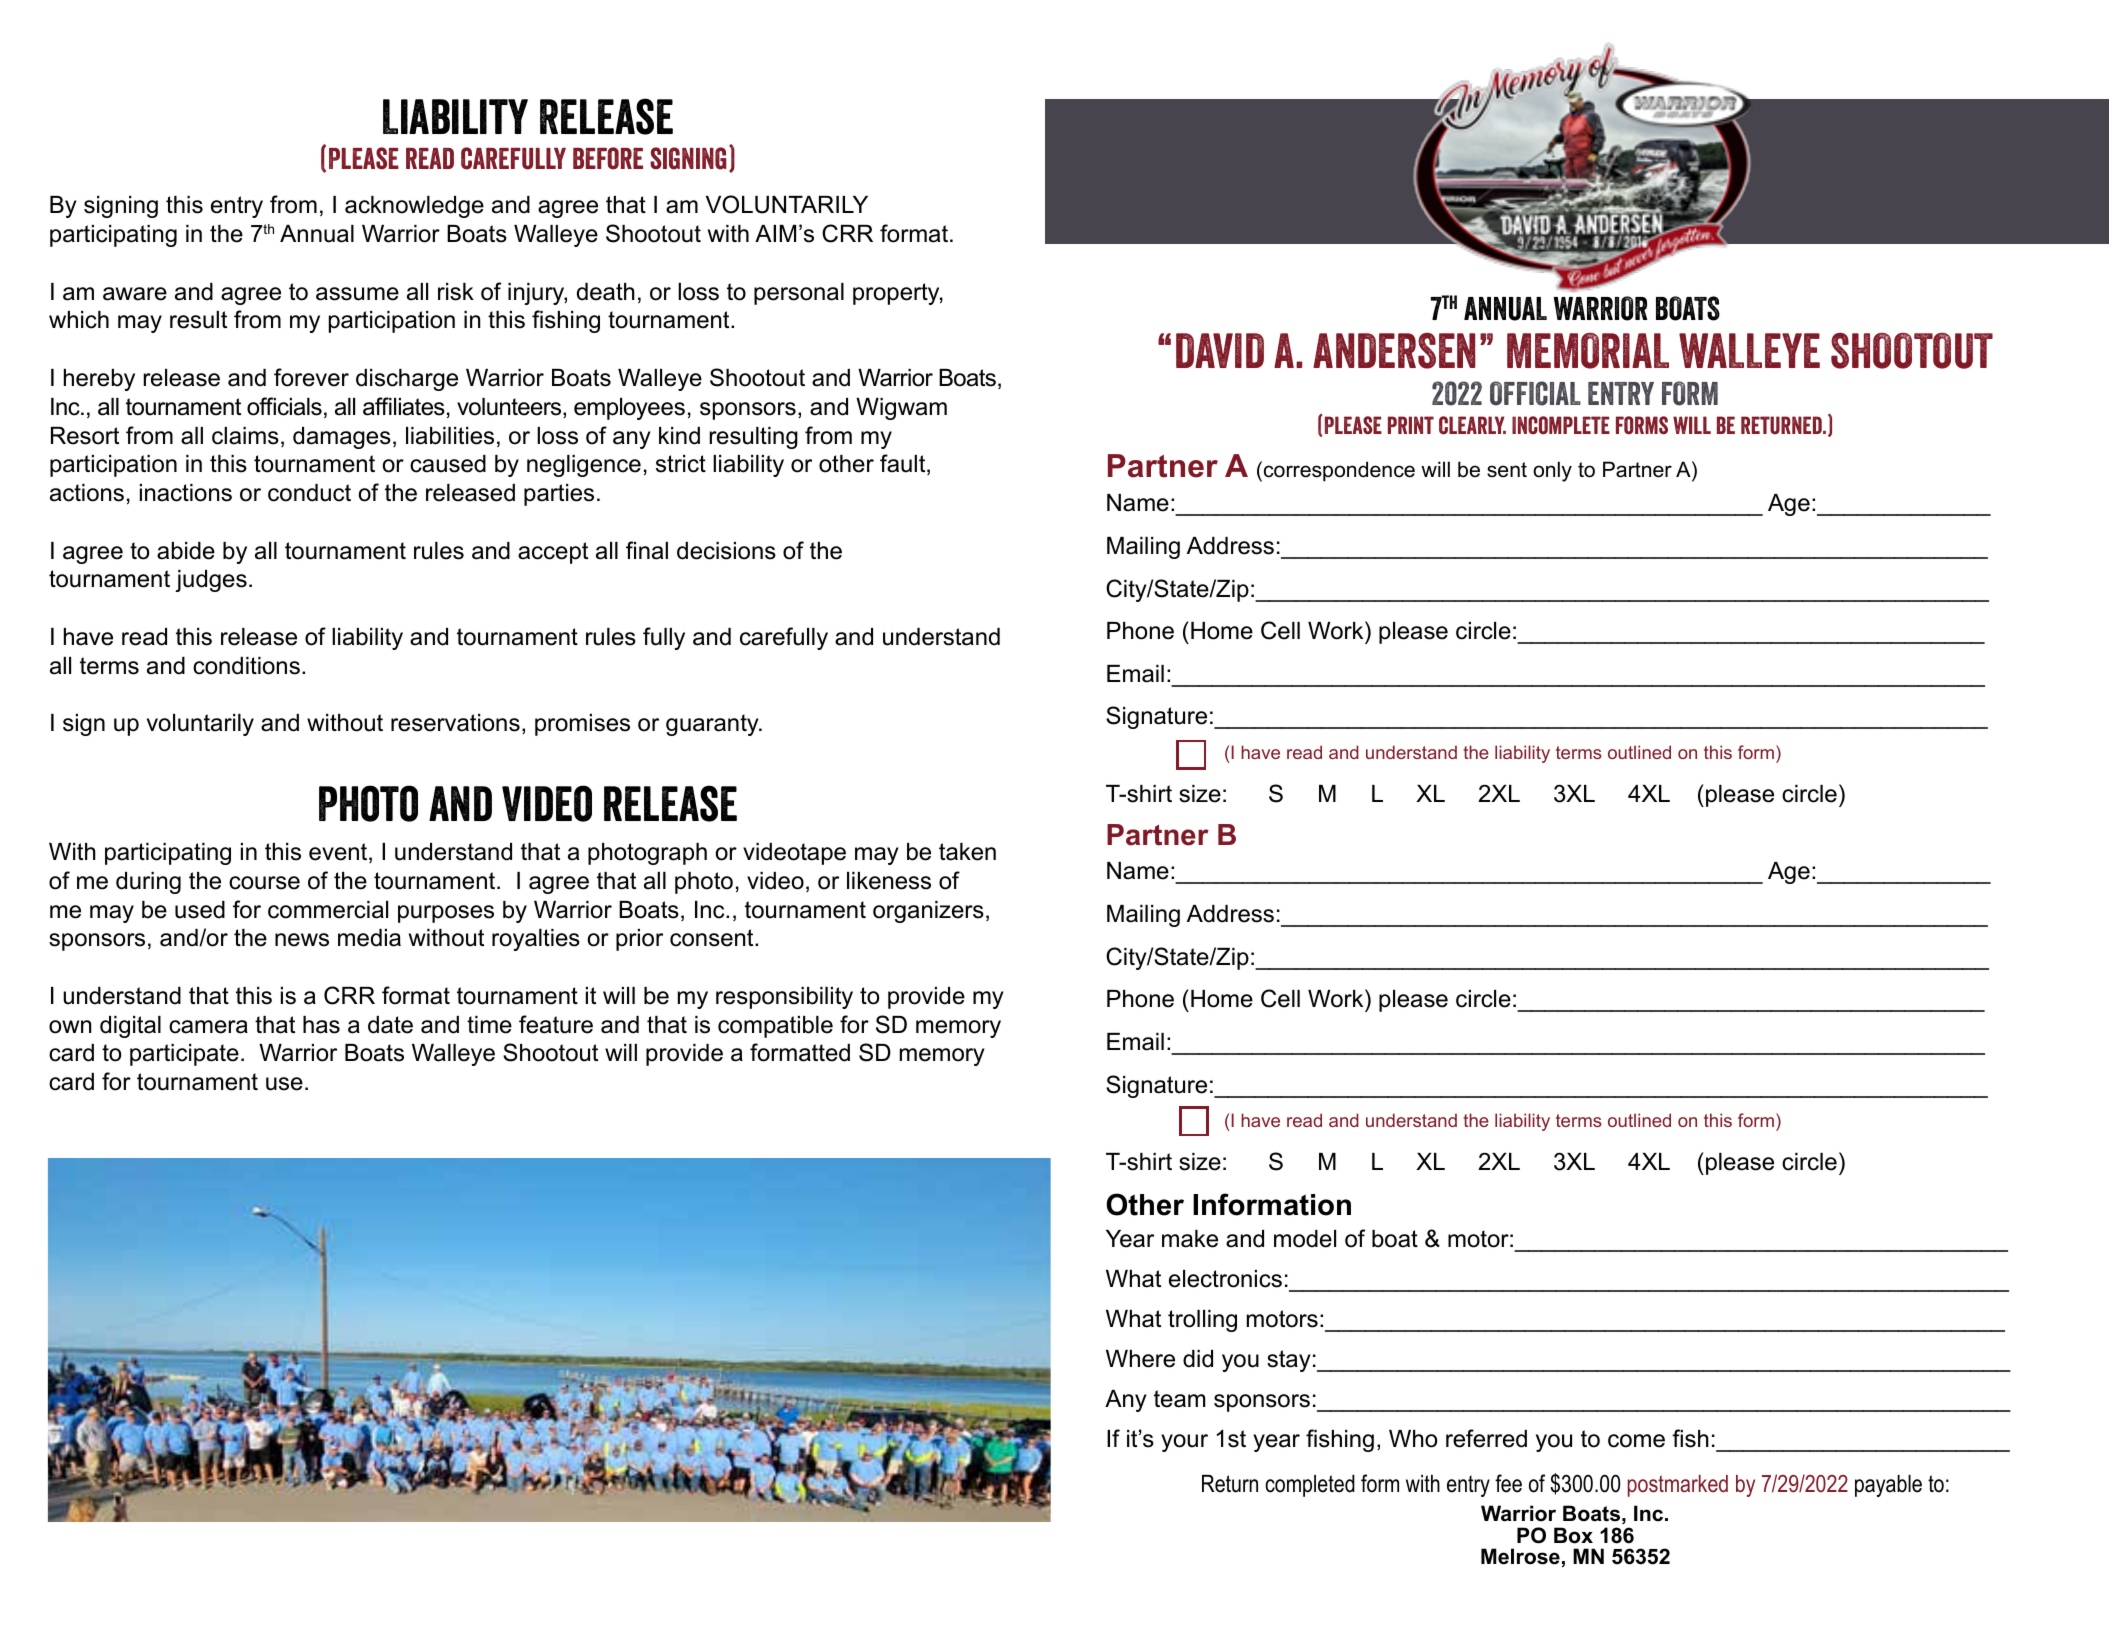 This screenshot has height=1630, width=2109. Describe the element at coordinates (184, 1055) in the screenshot. I see `participate` at that location.
